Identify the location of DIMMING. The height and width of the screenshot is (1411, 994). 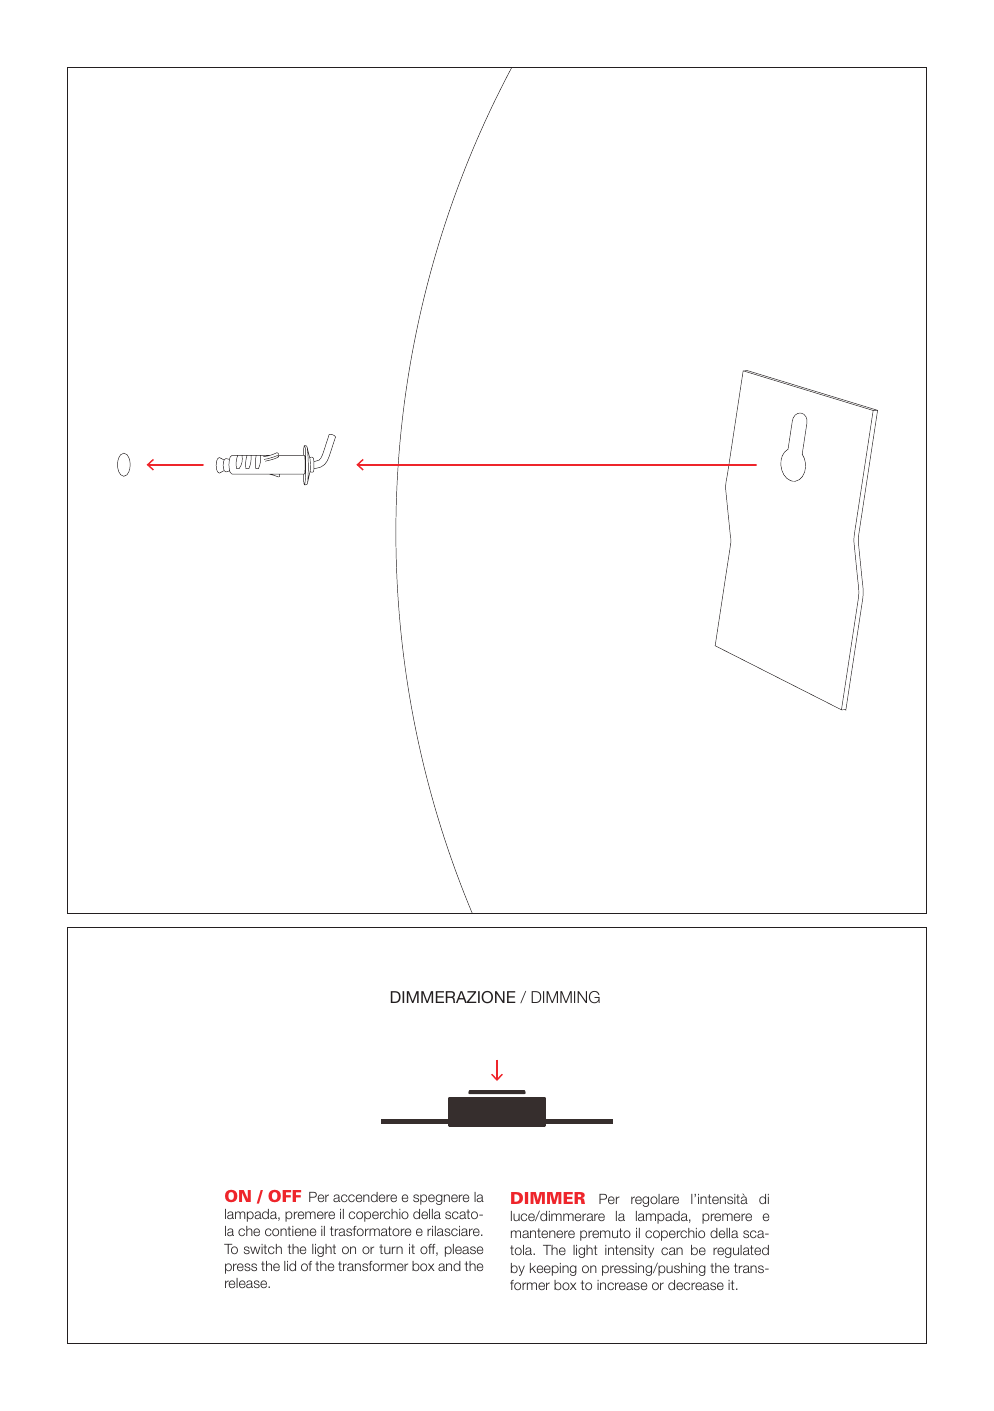
(565, 997).
